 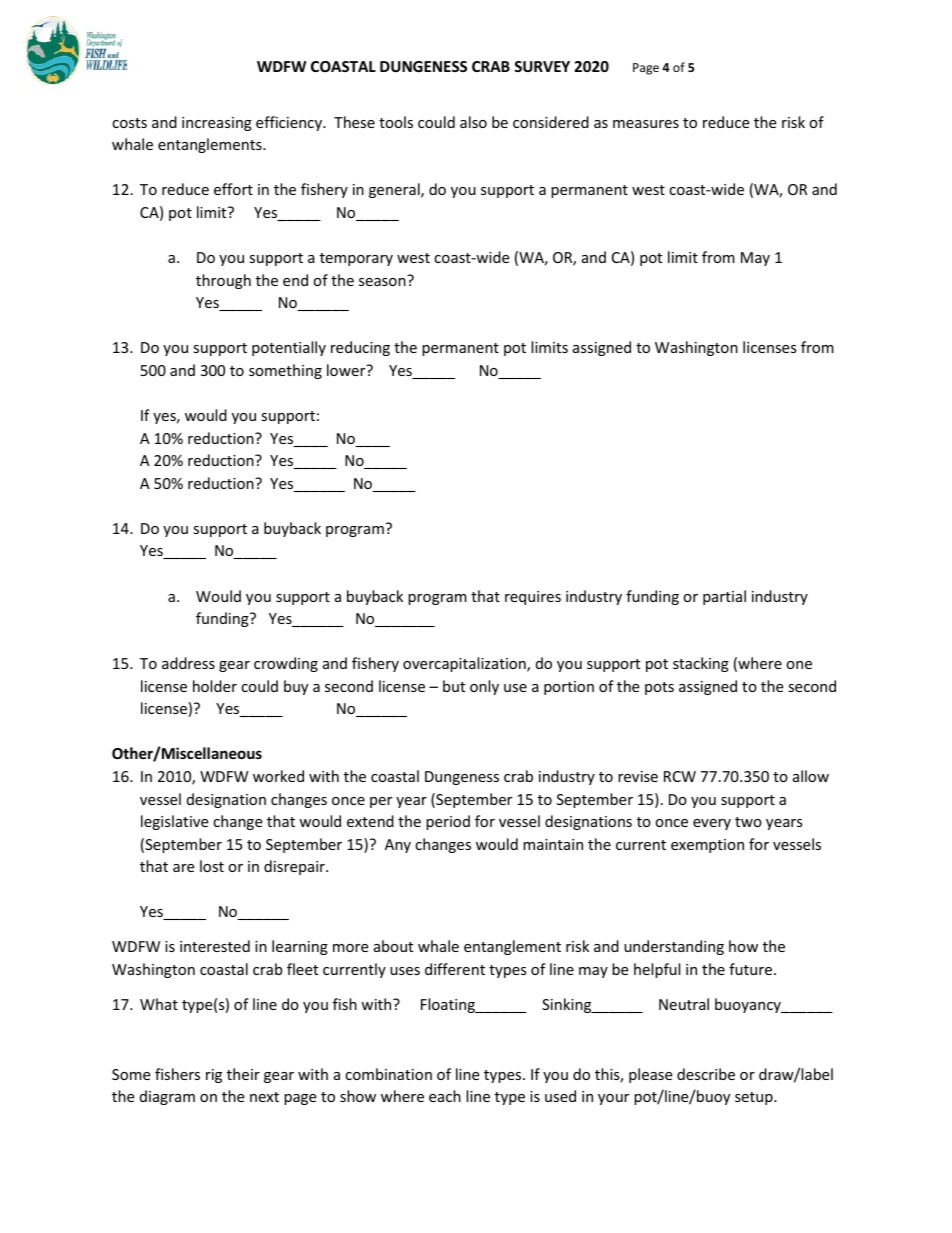 What do you see at coordinates (646, 124) in the image?
I see `measures` at bounding box center [646, 124].
